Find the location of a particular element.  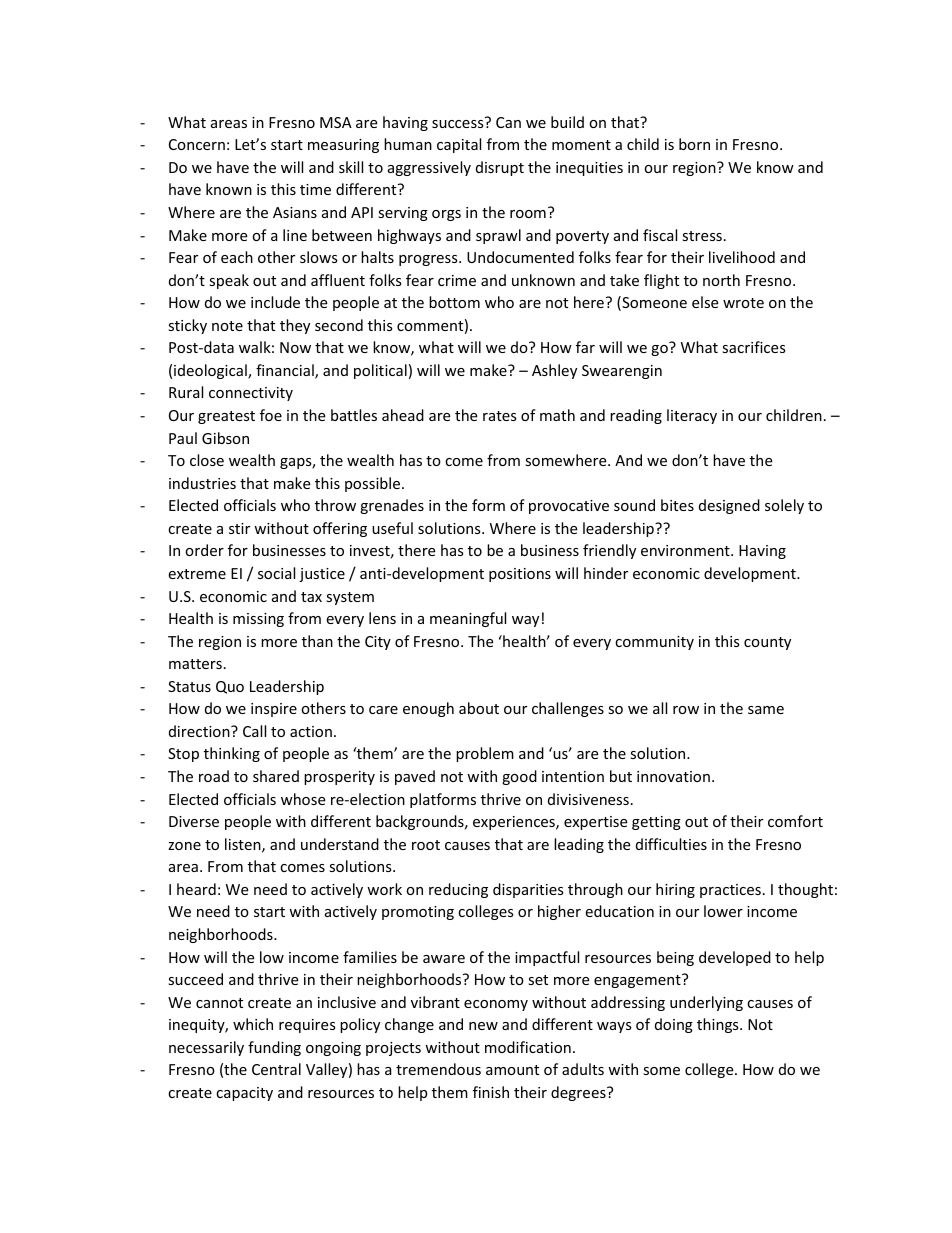

connectivity is located at coordinates (251, 394).
